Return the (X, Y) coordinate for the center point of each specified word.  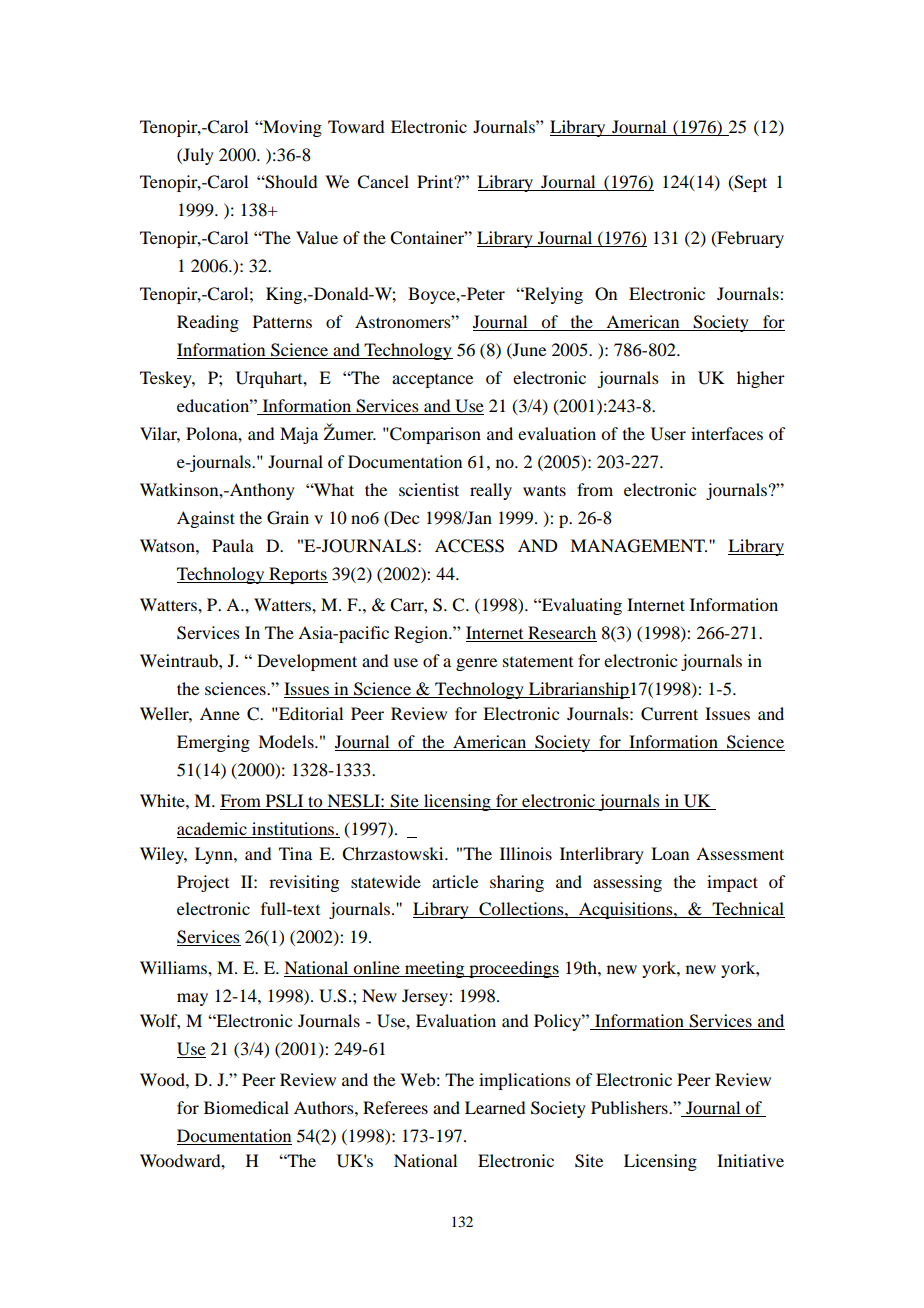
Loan (670, 853)
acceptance (432, 381)
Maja (299, 435)
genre (476, 664)
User (668, 434)
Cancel (383, 182)
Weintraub (180, 660)
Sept (750, 183)
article (455, 881)
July (197, 156)
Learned (495, 1107)
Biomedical (246, 1107)
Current (669, 714)
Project (203, 883)
